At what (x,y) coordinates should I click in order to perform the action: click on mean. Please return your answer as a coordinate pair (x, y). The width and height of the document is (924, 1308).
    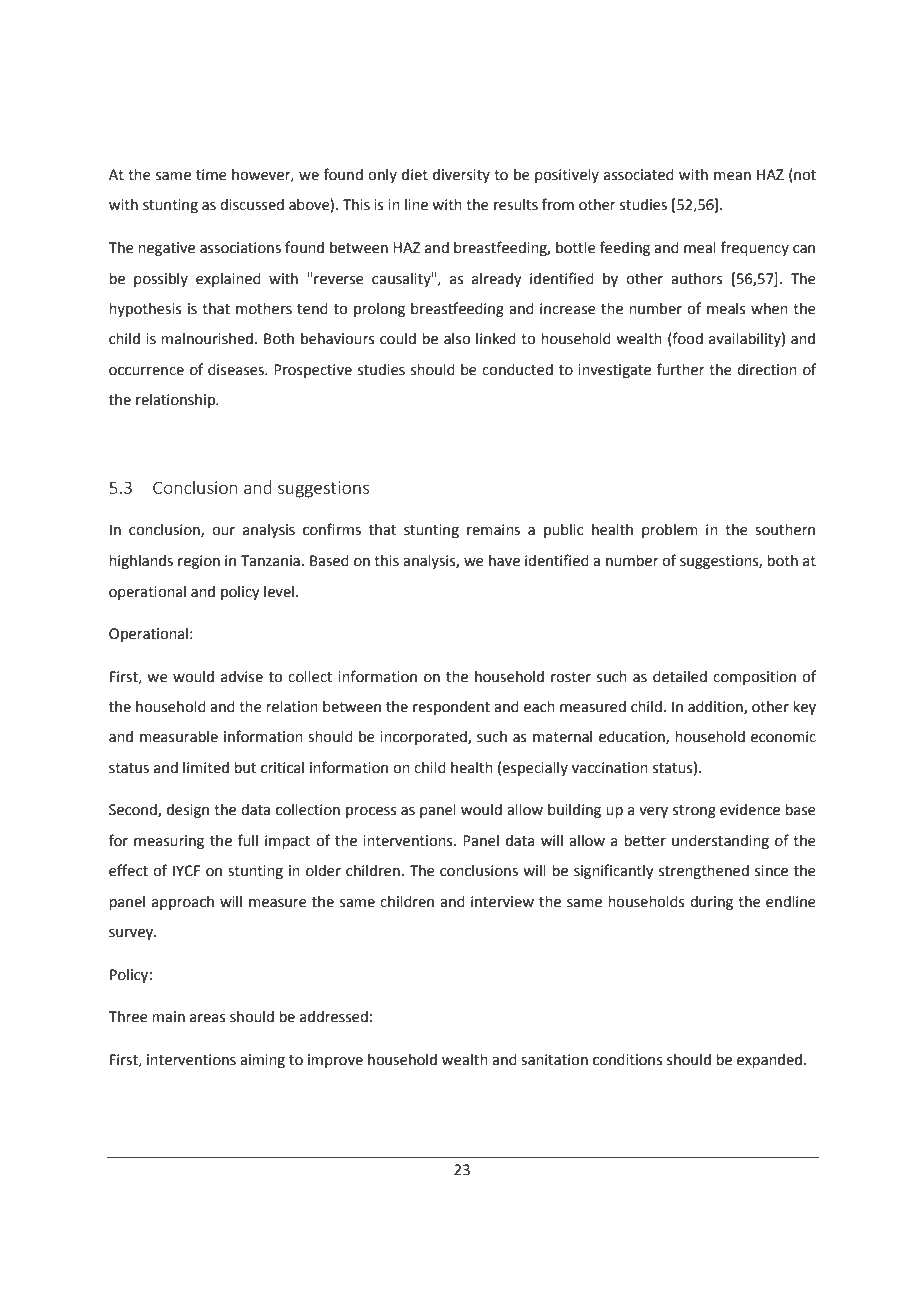
    Looking at the image, I should click on (732, 176).
